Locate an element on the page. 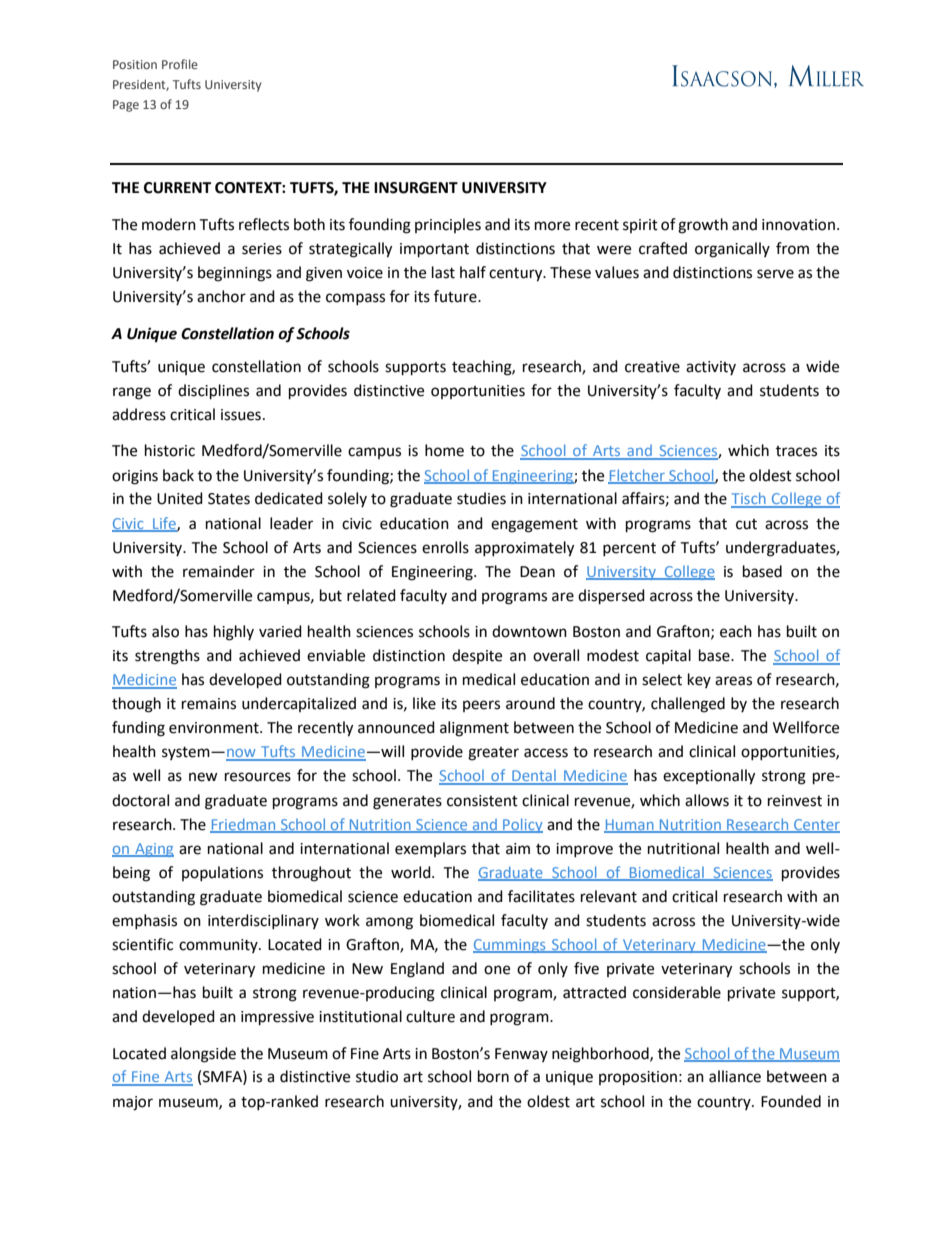 Image resolution: width=952 pixels, height=1233 pixels. remainder is located at coordinates (219, 571).
